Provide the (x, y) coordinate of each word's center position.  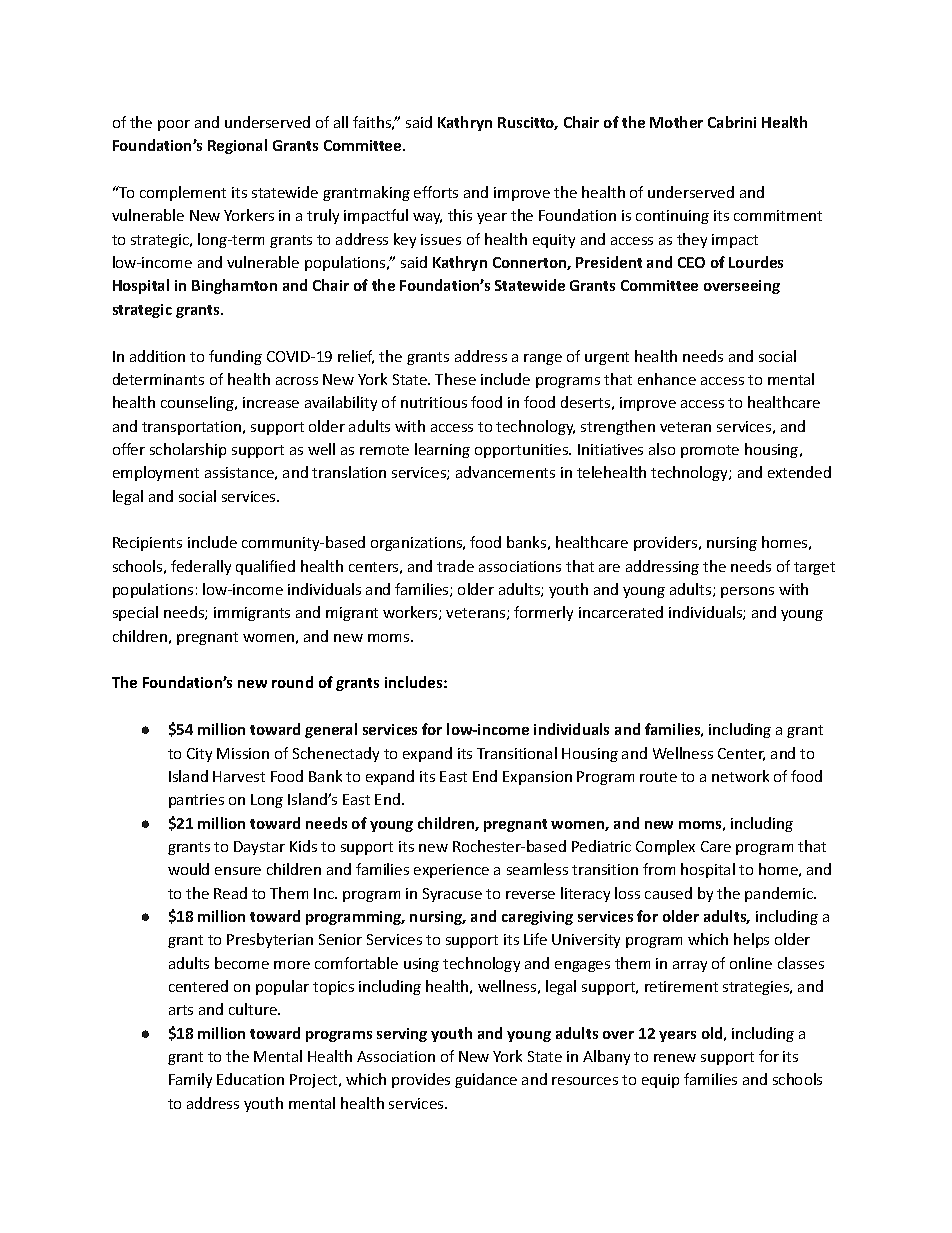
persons (747, 592)
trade (455, 566)
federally (201, 567)
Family (190, 1080)
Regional (237, 146)
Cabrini (732, 122)
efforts (436, 192)
